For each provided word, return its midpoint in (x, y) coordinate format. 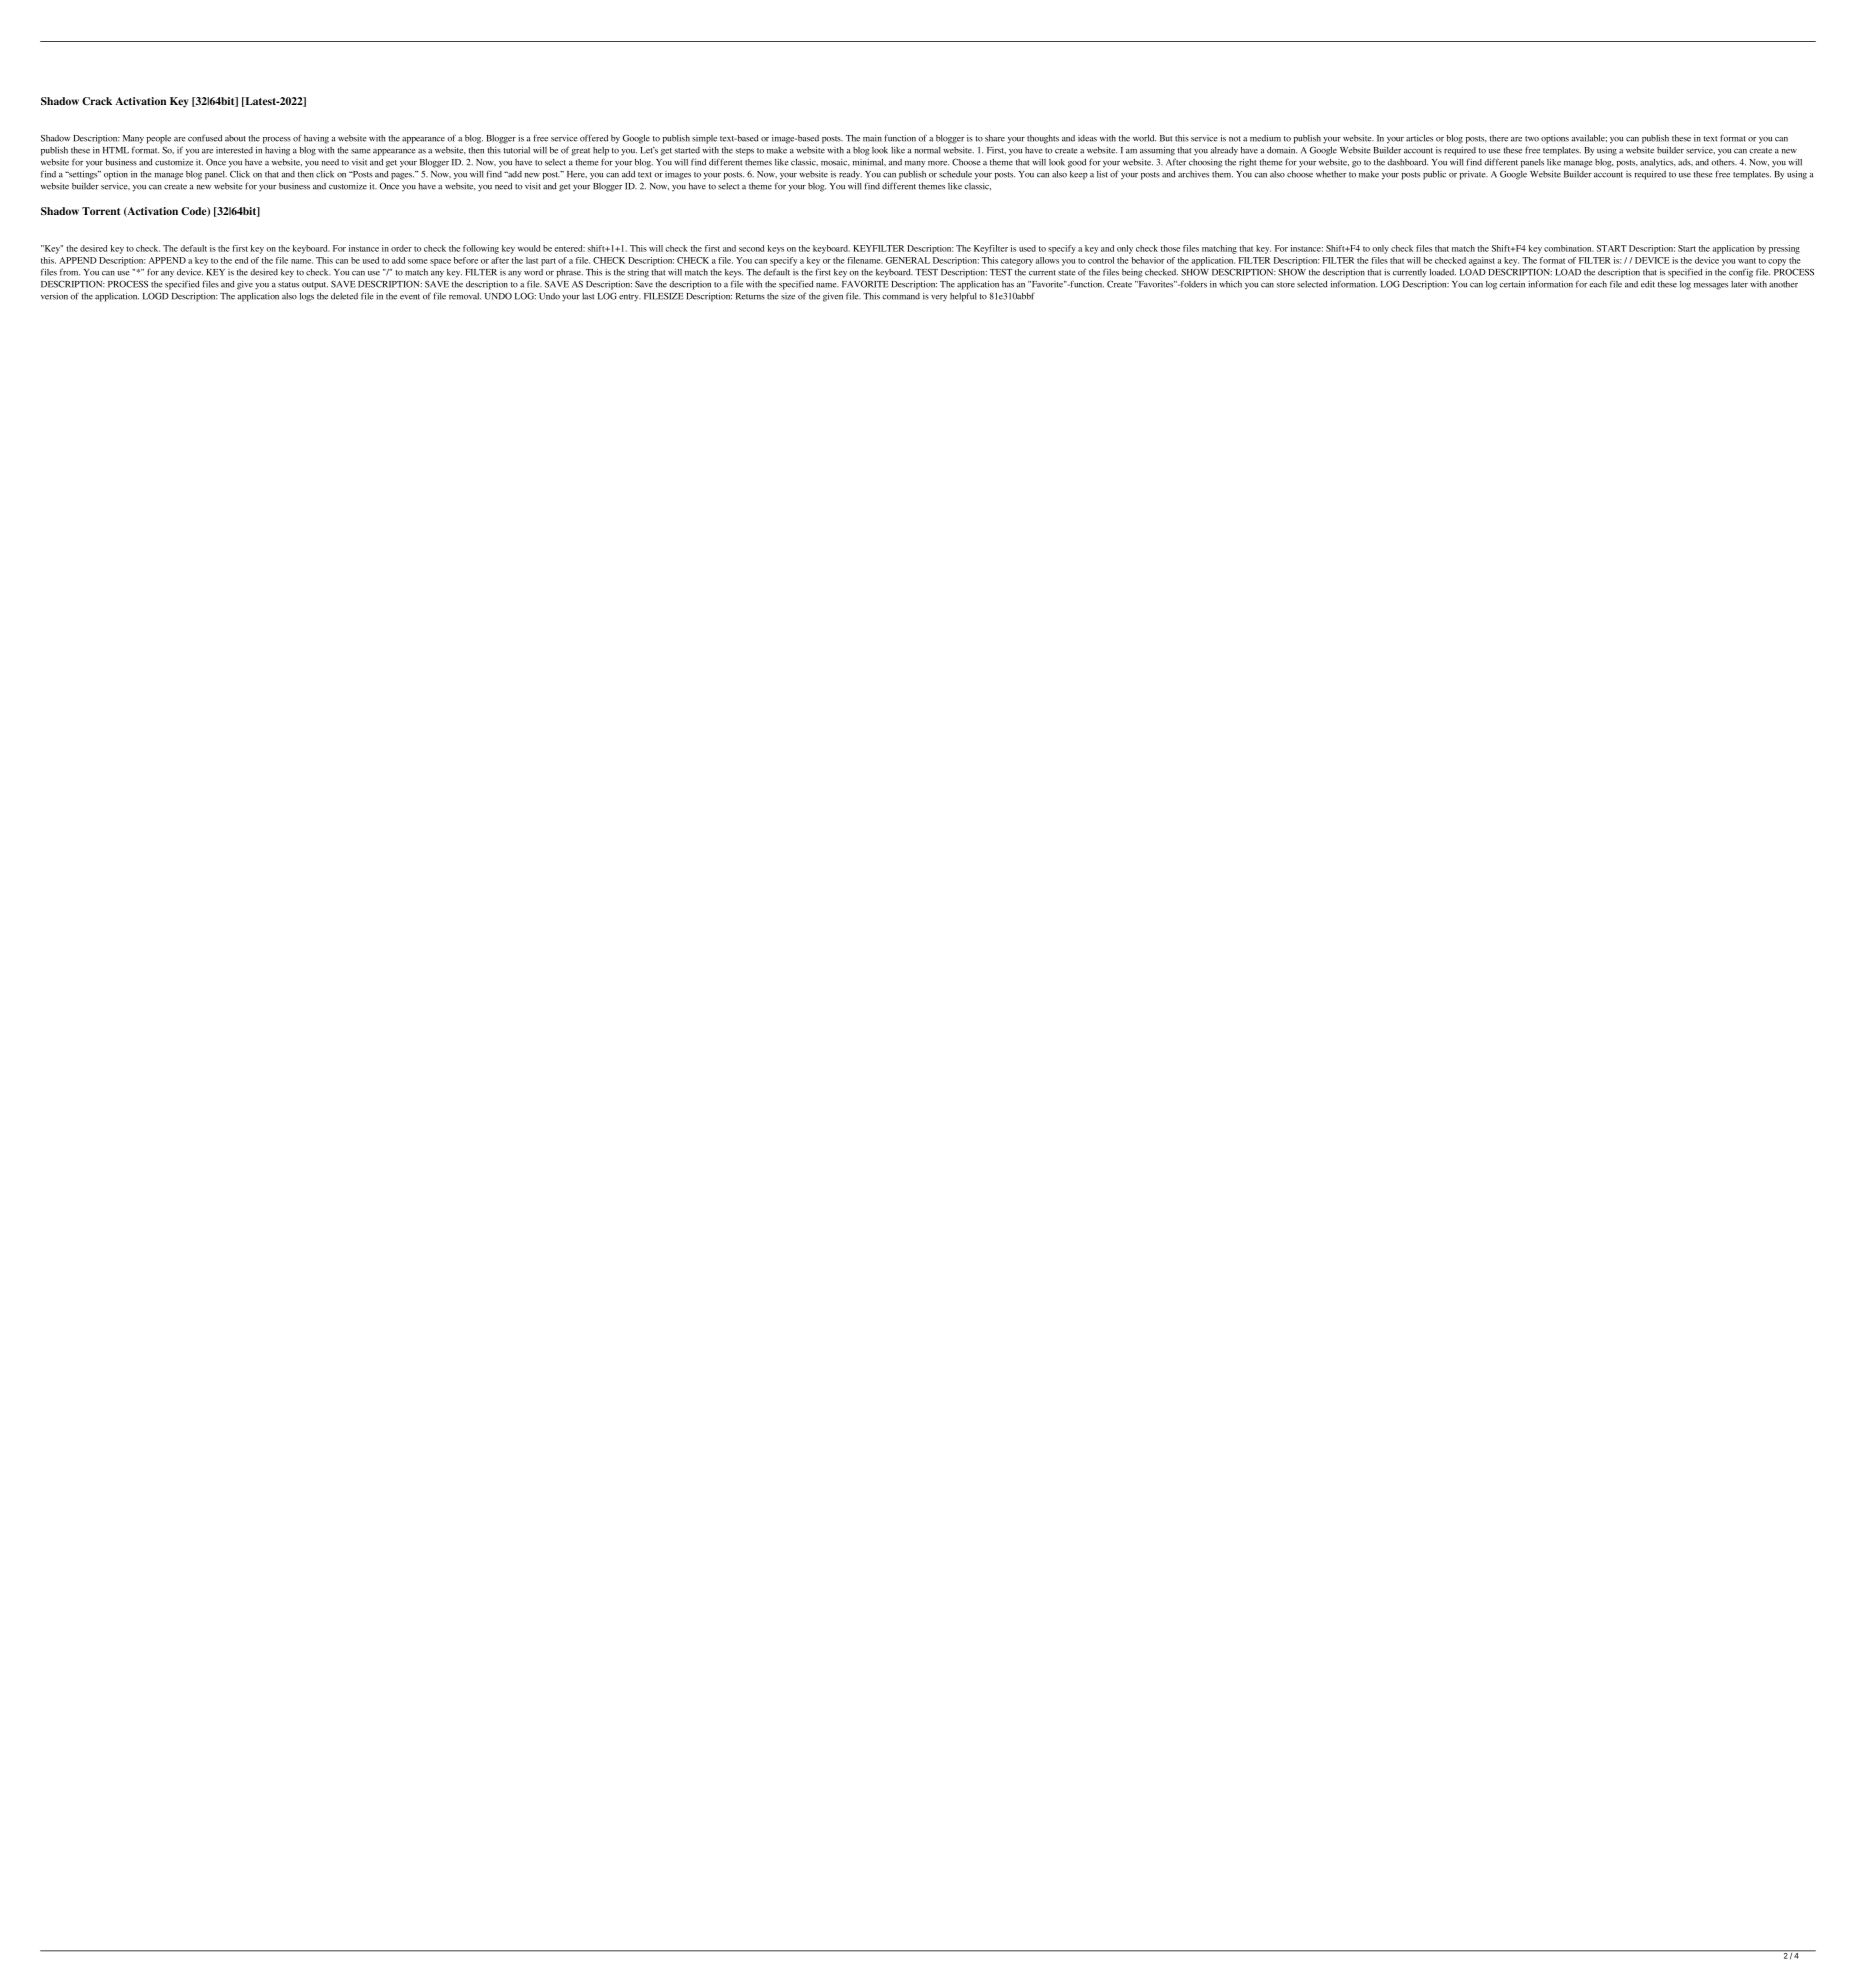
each (1598, 284)
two (1532, 139)
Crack (97, 101)
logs (307, 297)
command (901, 296)
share (995, 138)
